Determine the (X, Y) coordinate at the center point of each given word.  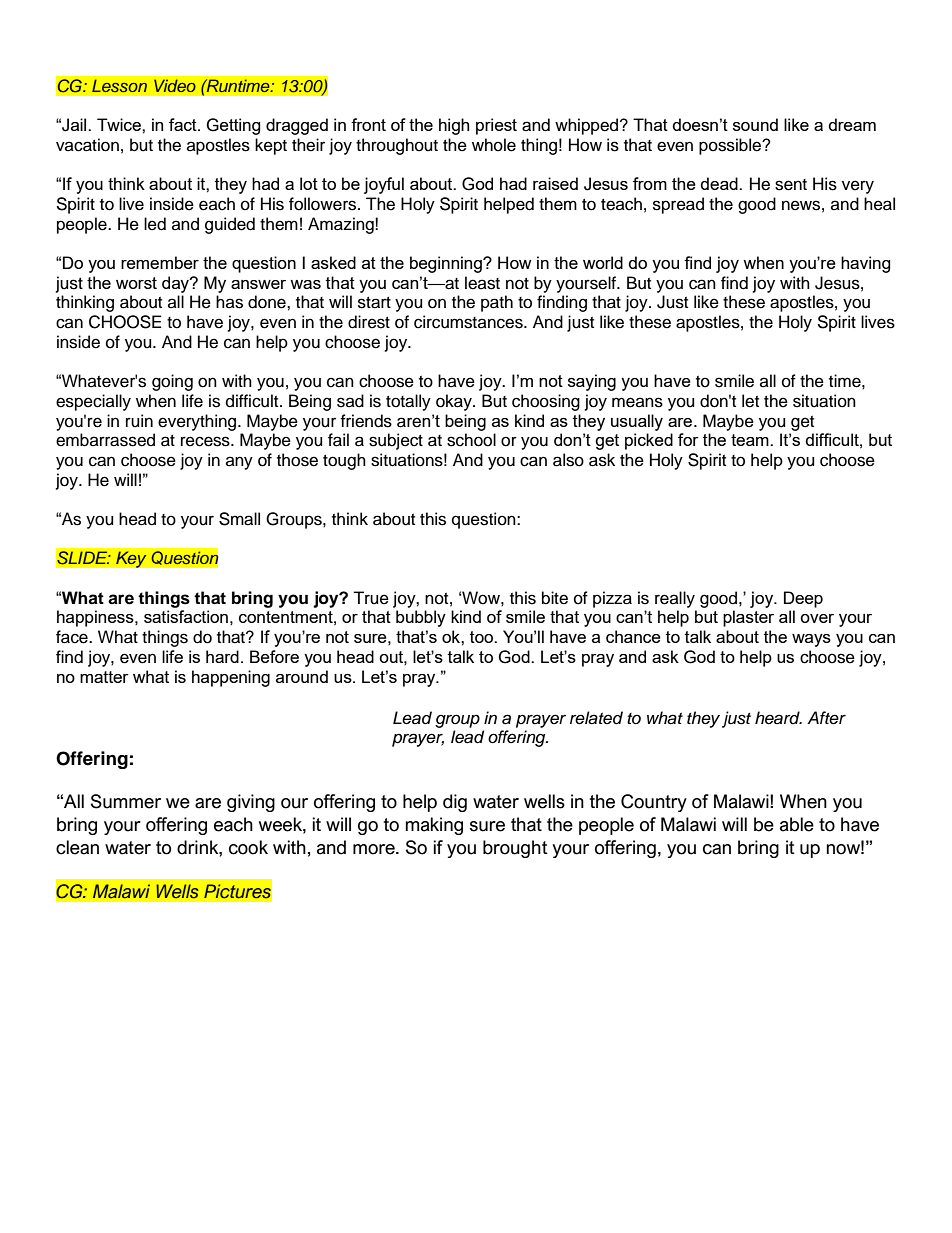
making (434, 826)
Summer (126, 801)
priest (496, 126)
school (471, 440)
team (751, 440)
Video (175, 85)
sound (755, 124)
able (797, 824)
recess (206, 441)
